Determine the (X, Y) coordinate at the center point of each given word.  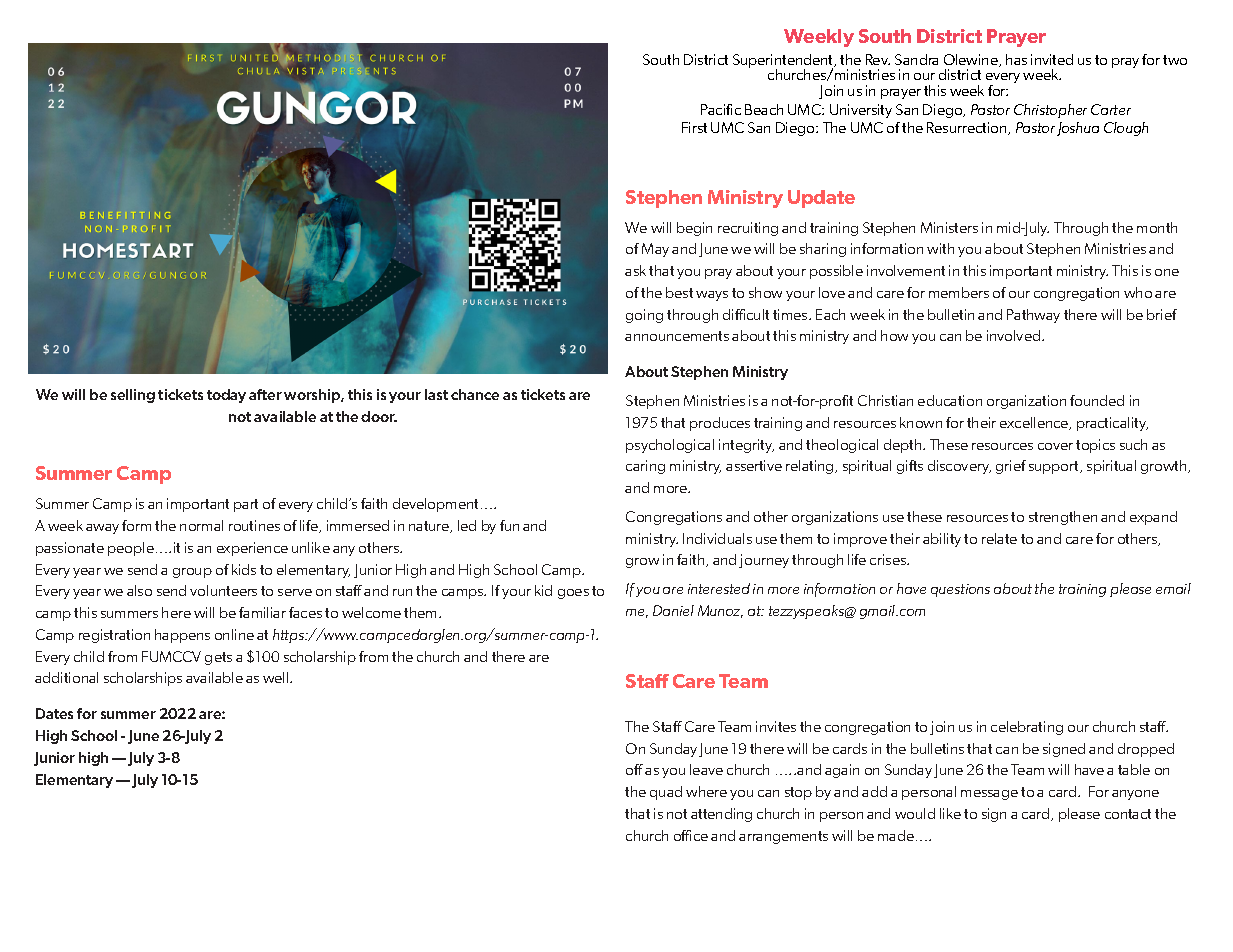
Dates (54, 713)
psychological (670, 446)
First (694, 127)
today (226, 396)
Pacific (721, 109)
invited (1052, 59)
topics (1095, 446)
